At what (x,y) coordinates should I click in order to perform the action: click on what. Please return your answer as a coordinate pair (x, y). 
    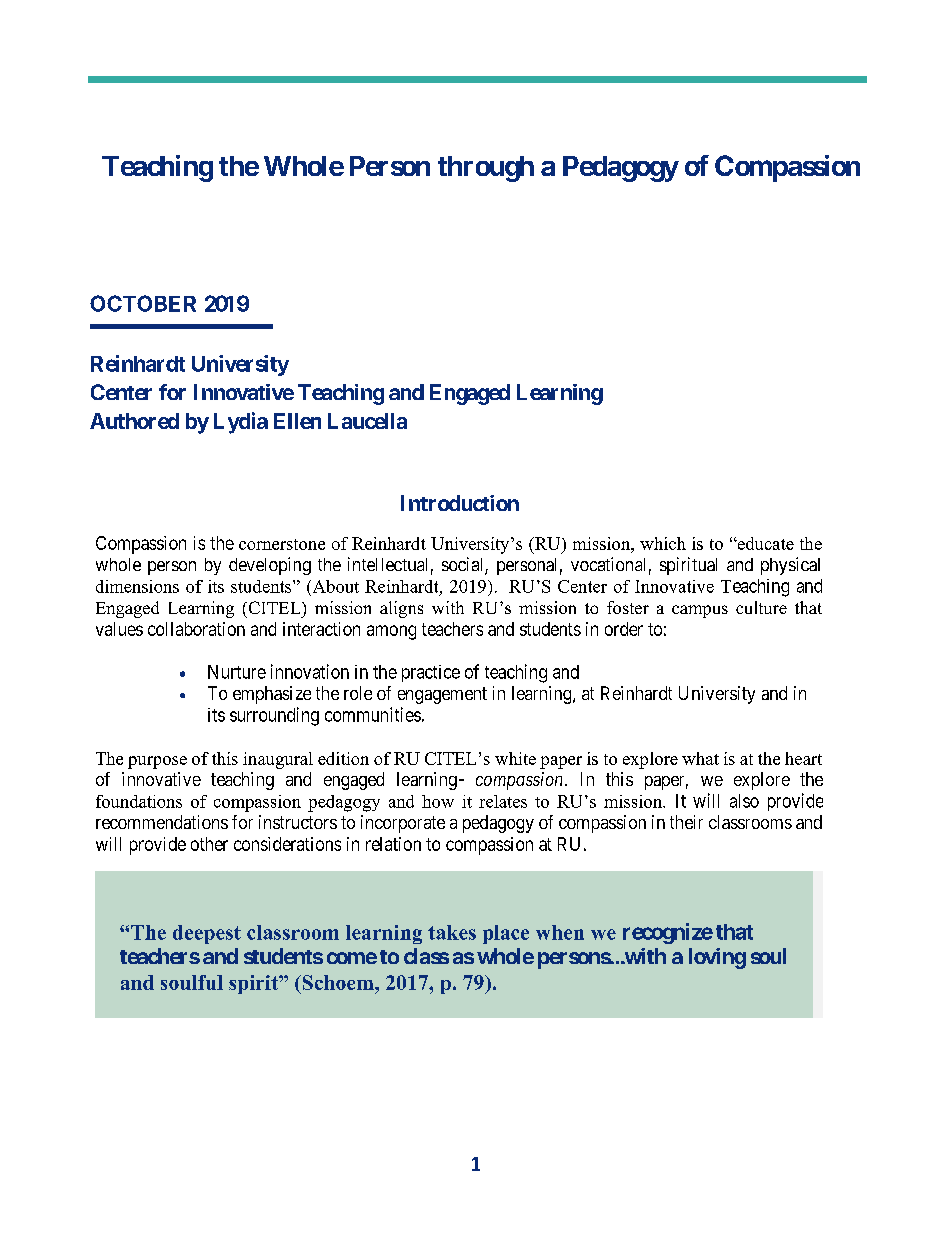
    Looking at the image, I should click on (700, 758).
